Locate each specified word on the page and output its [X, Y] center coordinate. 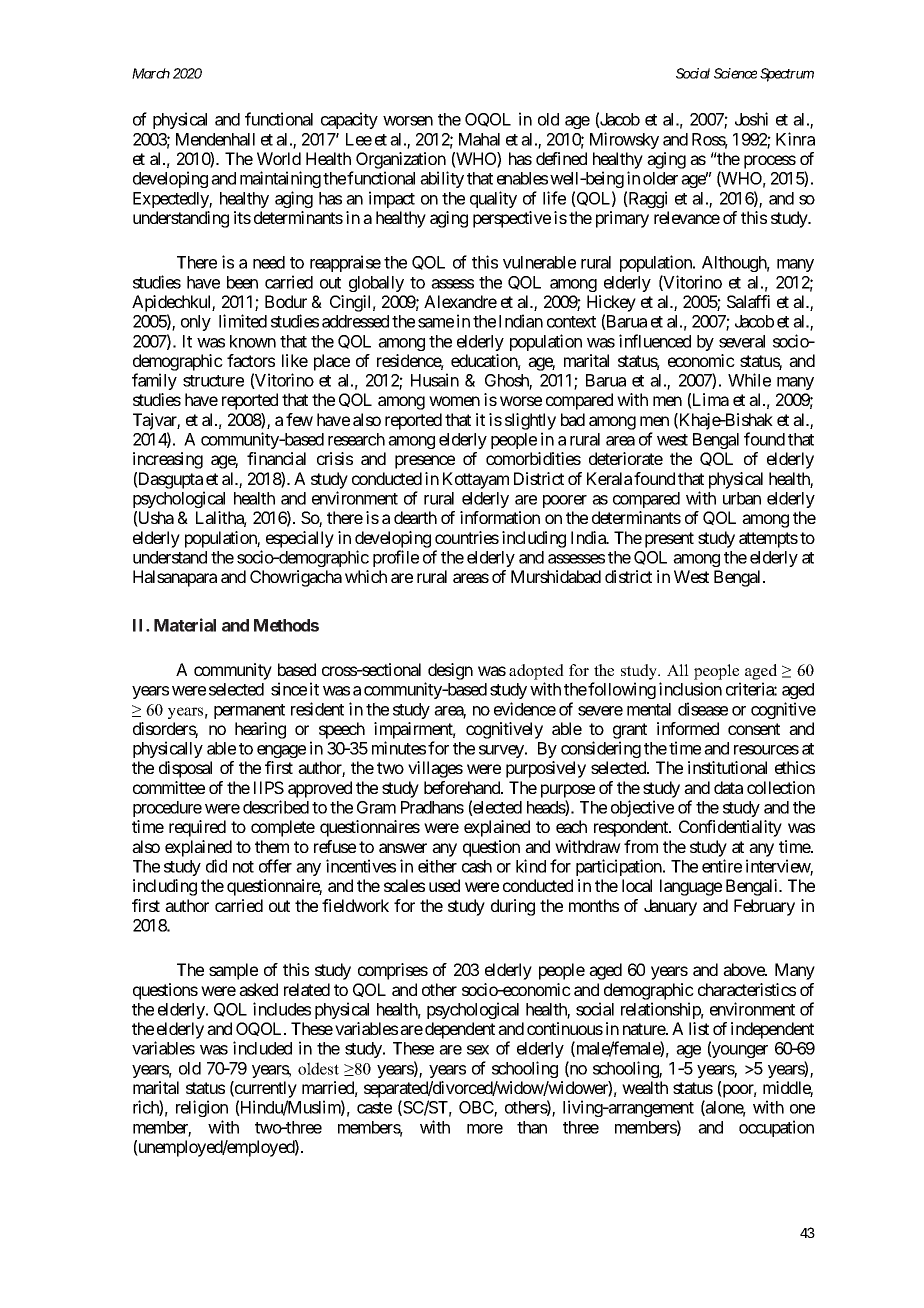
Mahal [479, 139]
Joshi [751, 119]
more [485, 1129]
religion [202, 1108]
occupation [776, 1128]
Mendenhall [215, 139]
